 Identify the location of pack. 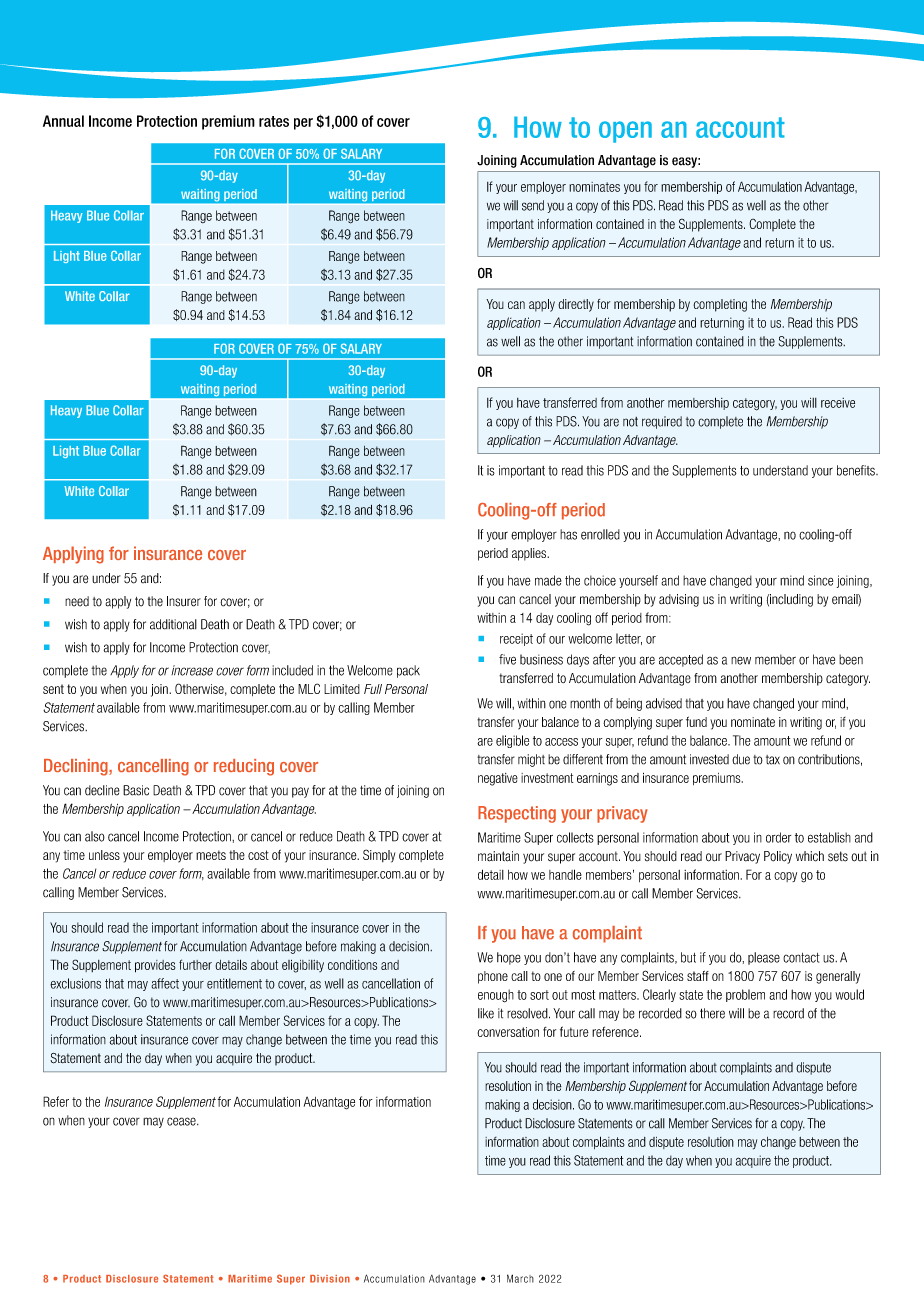
(408, 671).
